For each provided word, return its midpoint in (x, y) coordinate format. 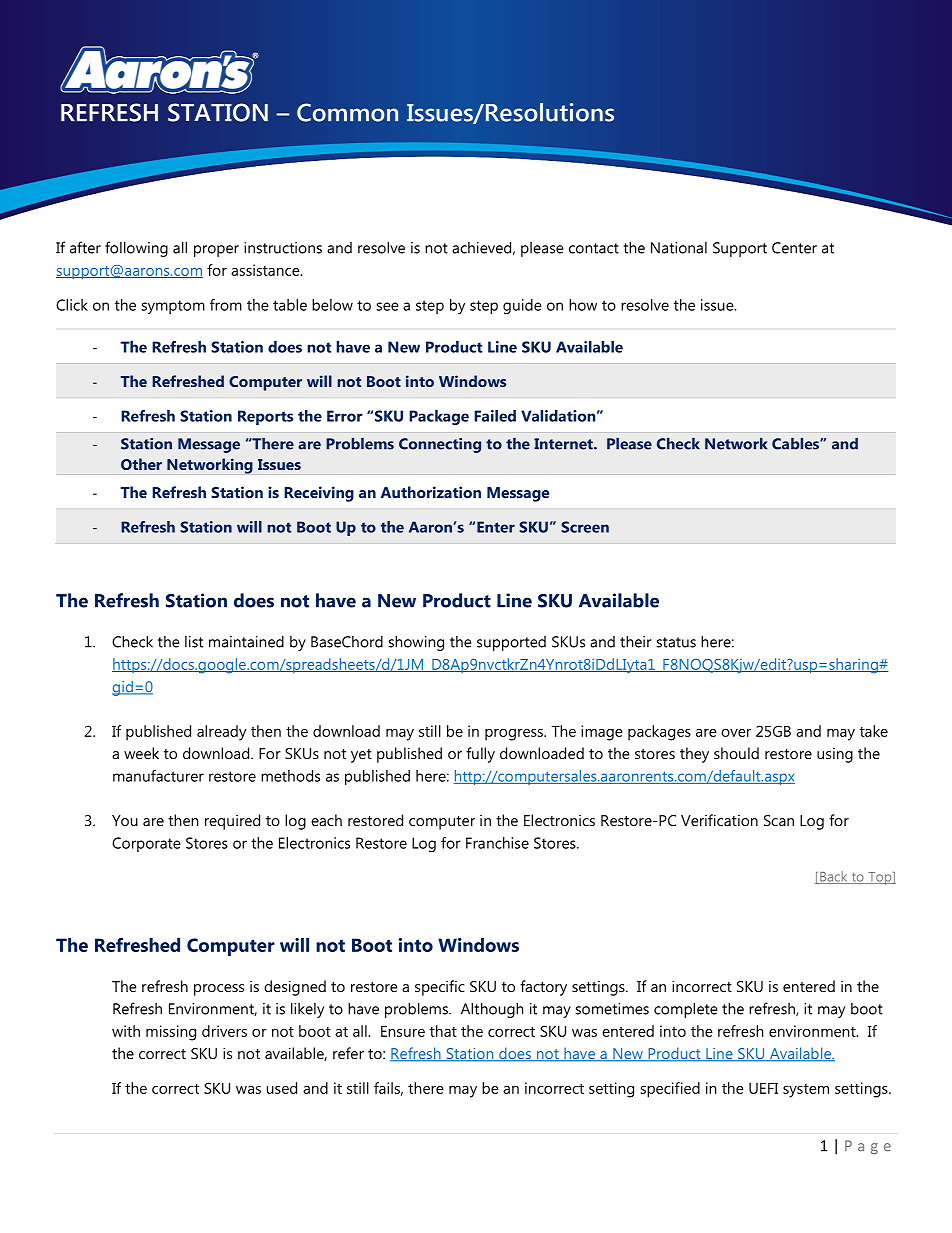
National (679, 248)
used (282, 1088)
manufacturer (158, 776)
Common (347, 112)
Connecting (440, 445)
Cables (796, 444)
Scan (779, 820)
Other (141, 464)
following (136, 249)
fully (480, 755)
